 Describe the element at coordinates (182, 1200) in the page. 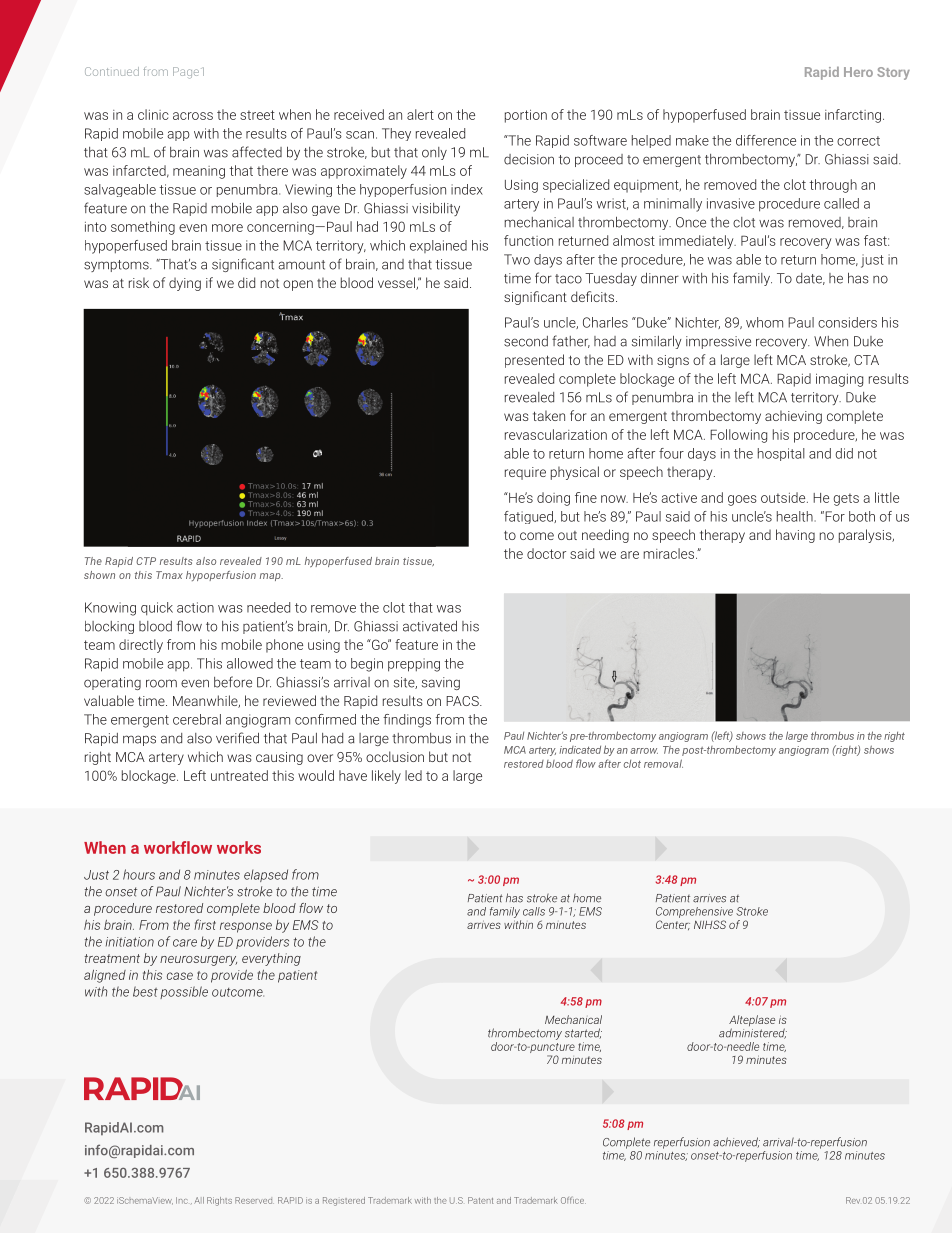

I see `Inc` at that location.
